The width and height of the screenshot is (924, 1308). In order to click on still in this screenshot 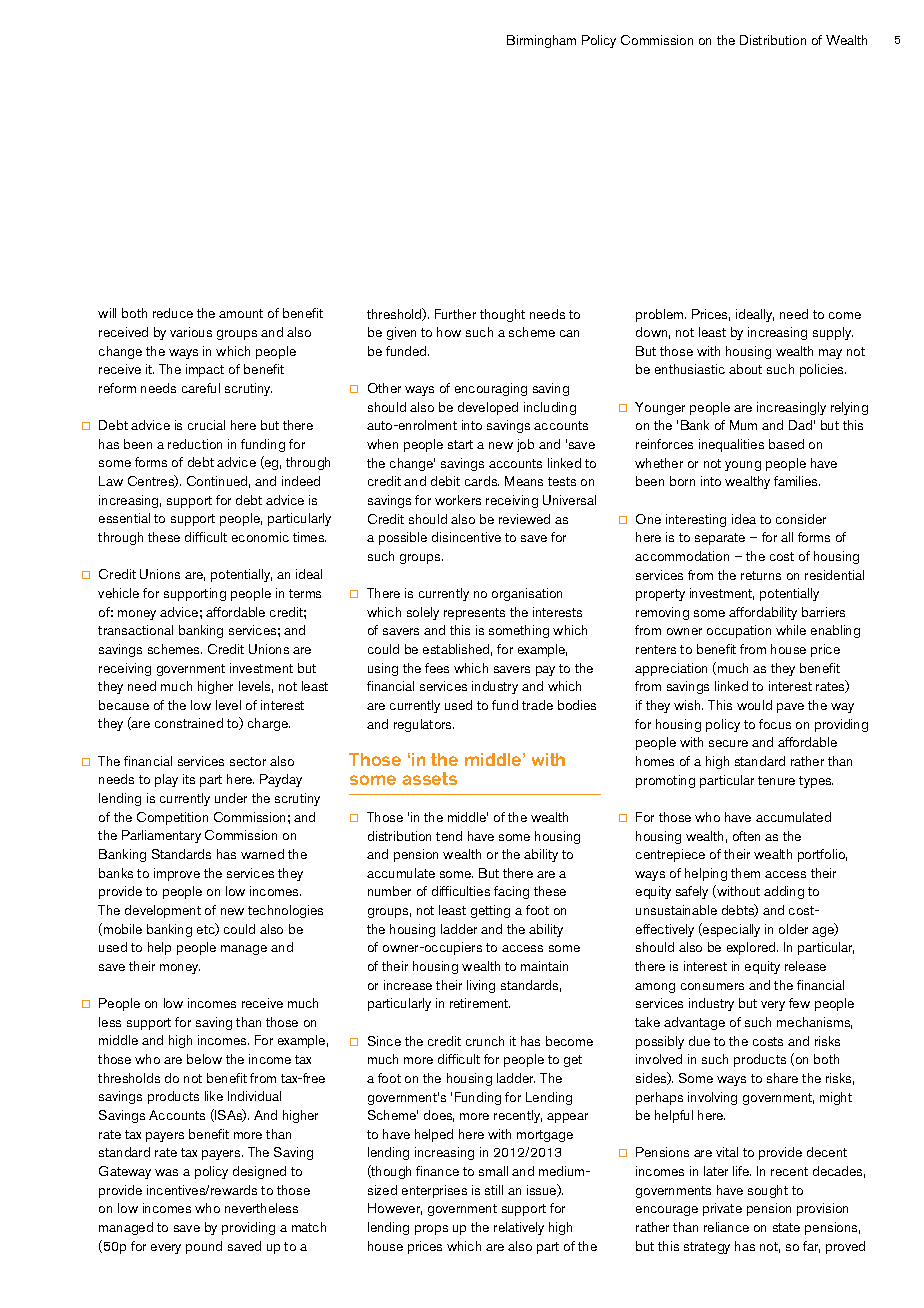, I will do `click(494, 1190)`.
